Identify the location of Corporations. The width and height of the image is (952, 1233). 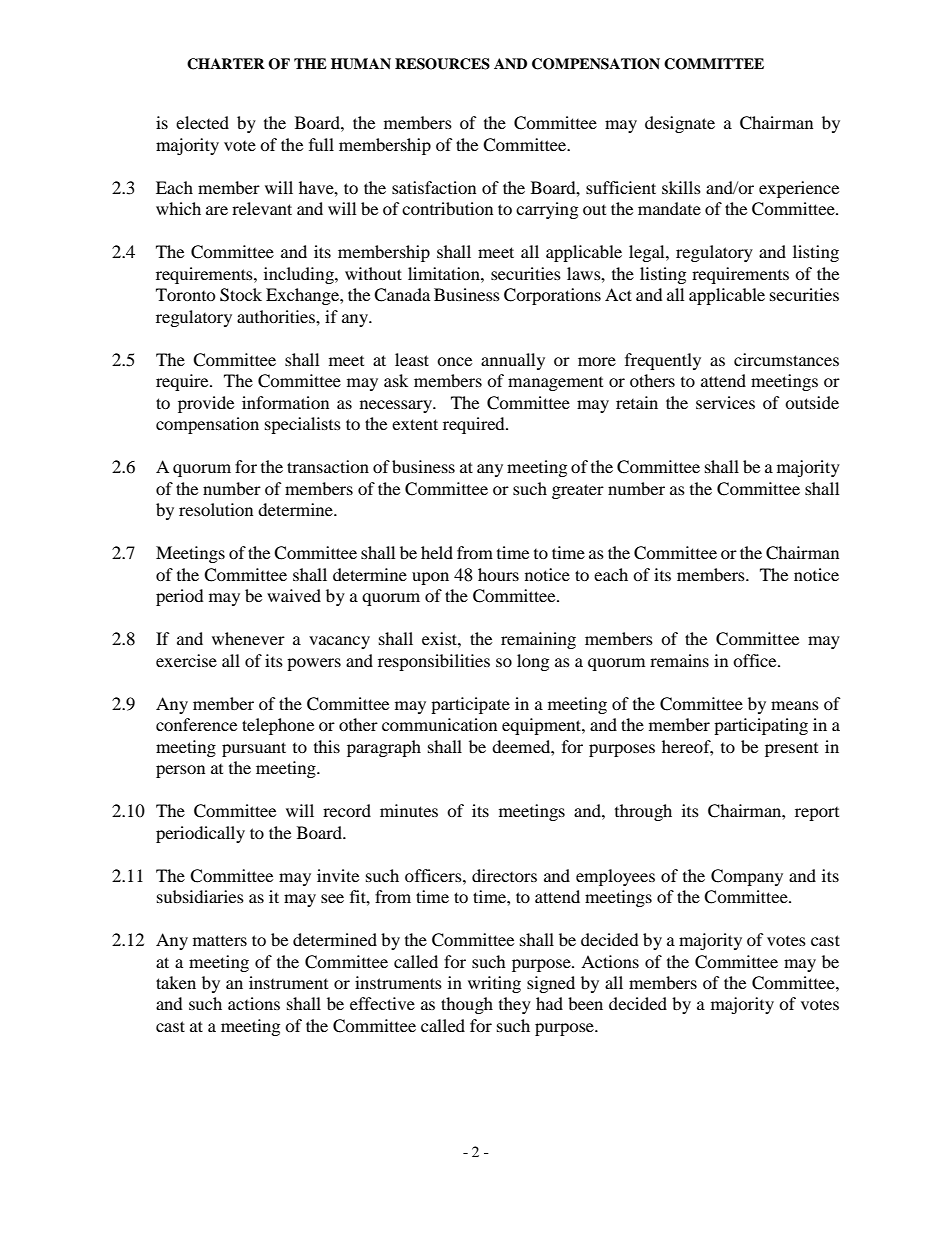
(552, 296).
